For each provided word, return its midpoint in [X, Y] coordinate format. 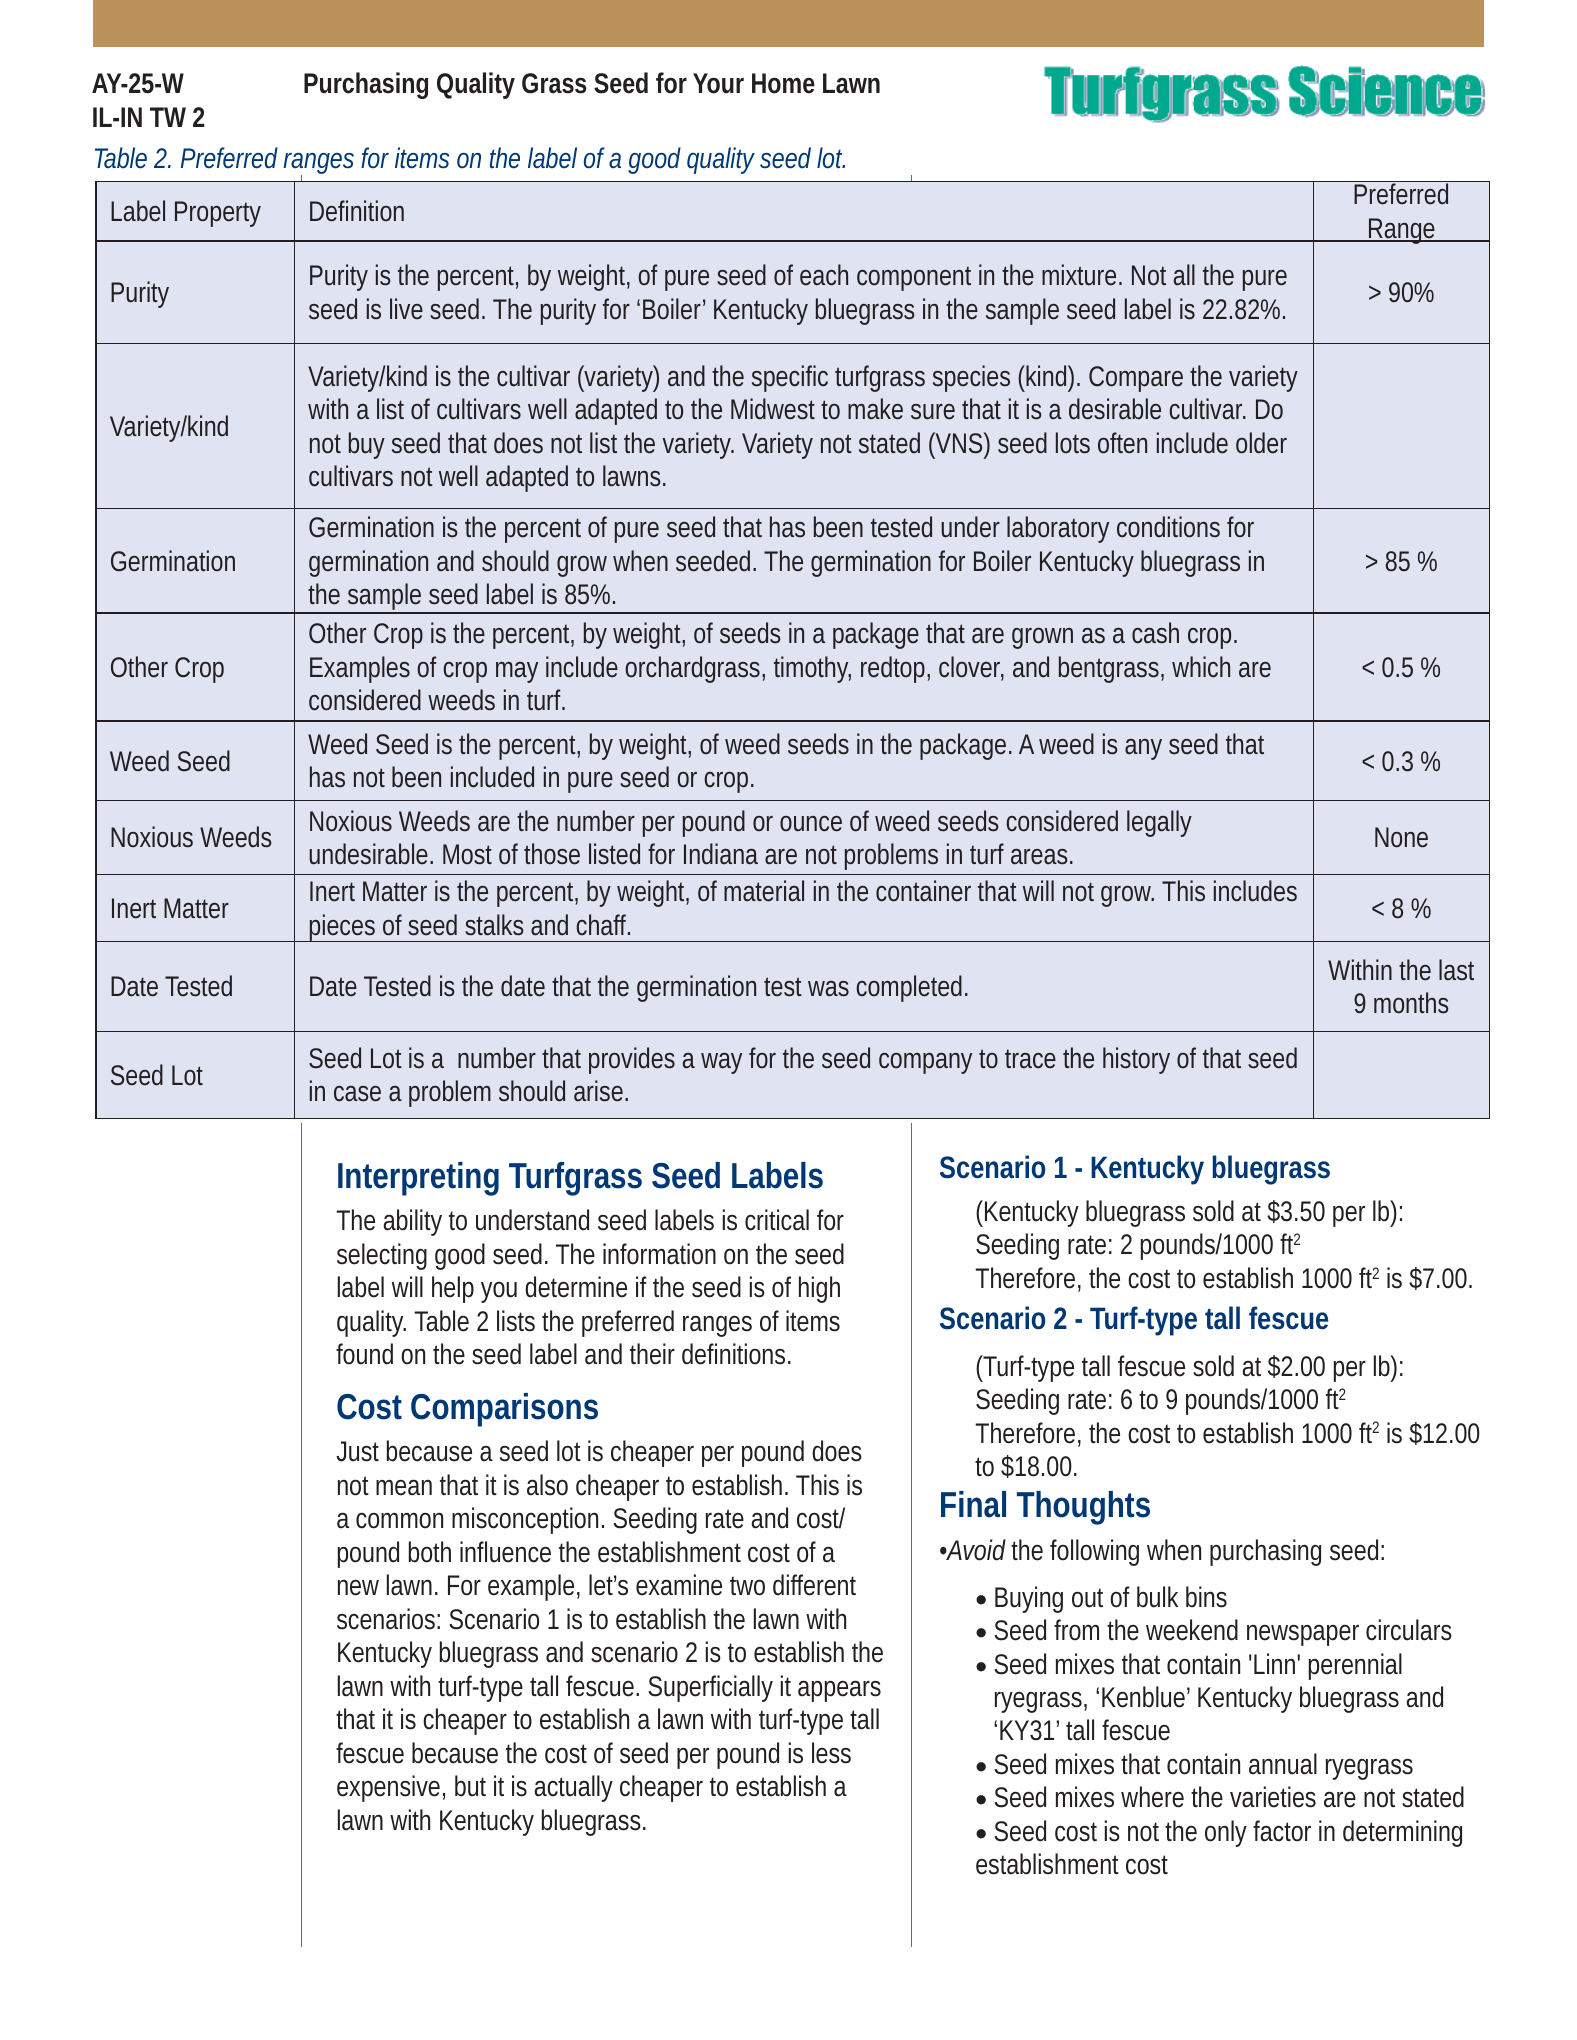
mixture [1082, 275]
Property [218, 214]
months [1411, 1003]
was [828, 989]
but [470, 1786]
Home [783, 83]
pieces [344, 928]
